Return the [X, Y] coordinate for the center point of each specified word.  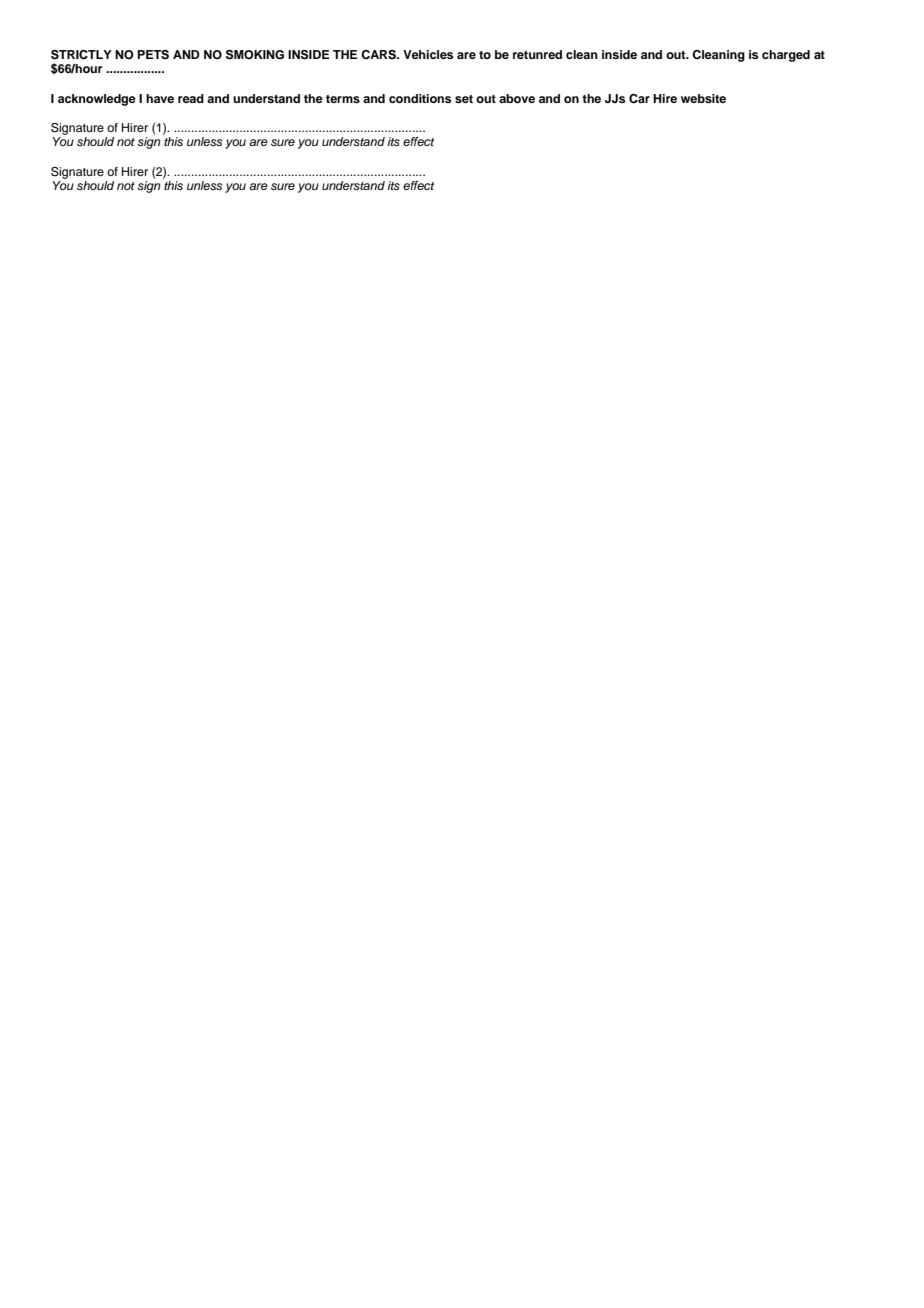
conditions [420, 98]
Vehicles [428, 54]
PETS [153, 55]
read [191, 98]
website [703, 98]
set [464, 99]
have [160, 98]
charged [786, 56]
